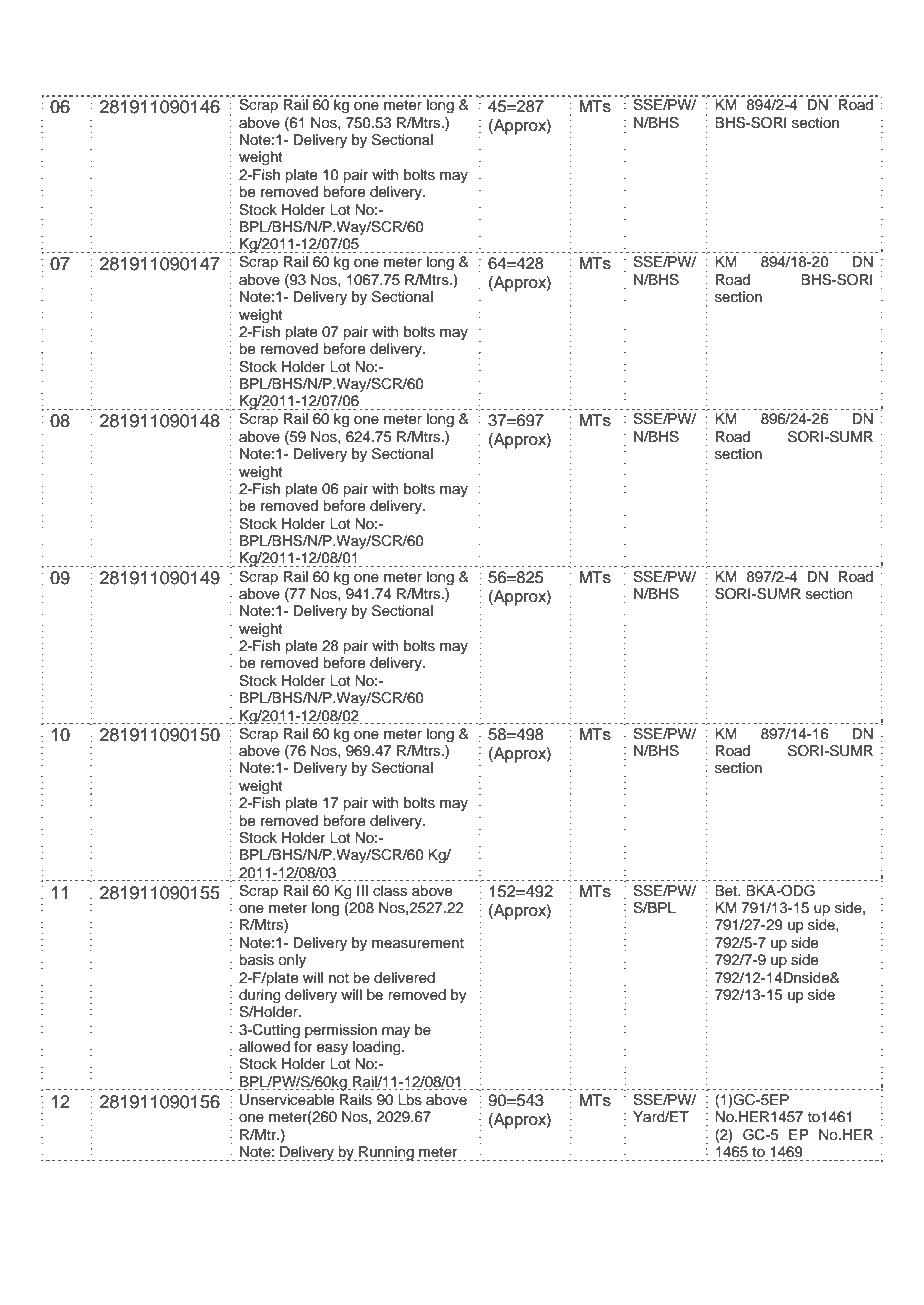 The width and height of the screenshot is (924, 1305). I want to click on loading, so click(378, 1048).
